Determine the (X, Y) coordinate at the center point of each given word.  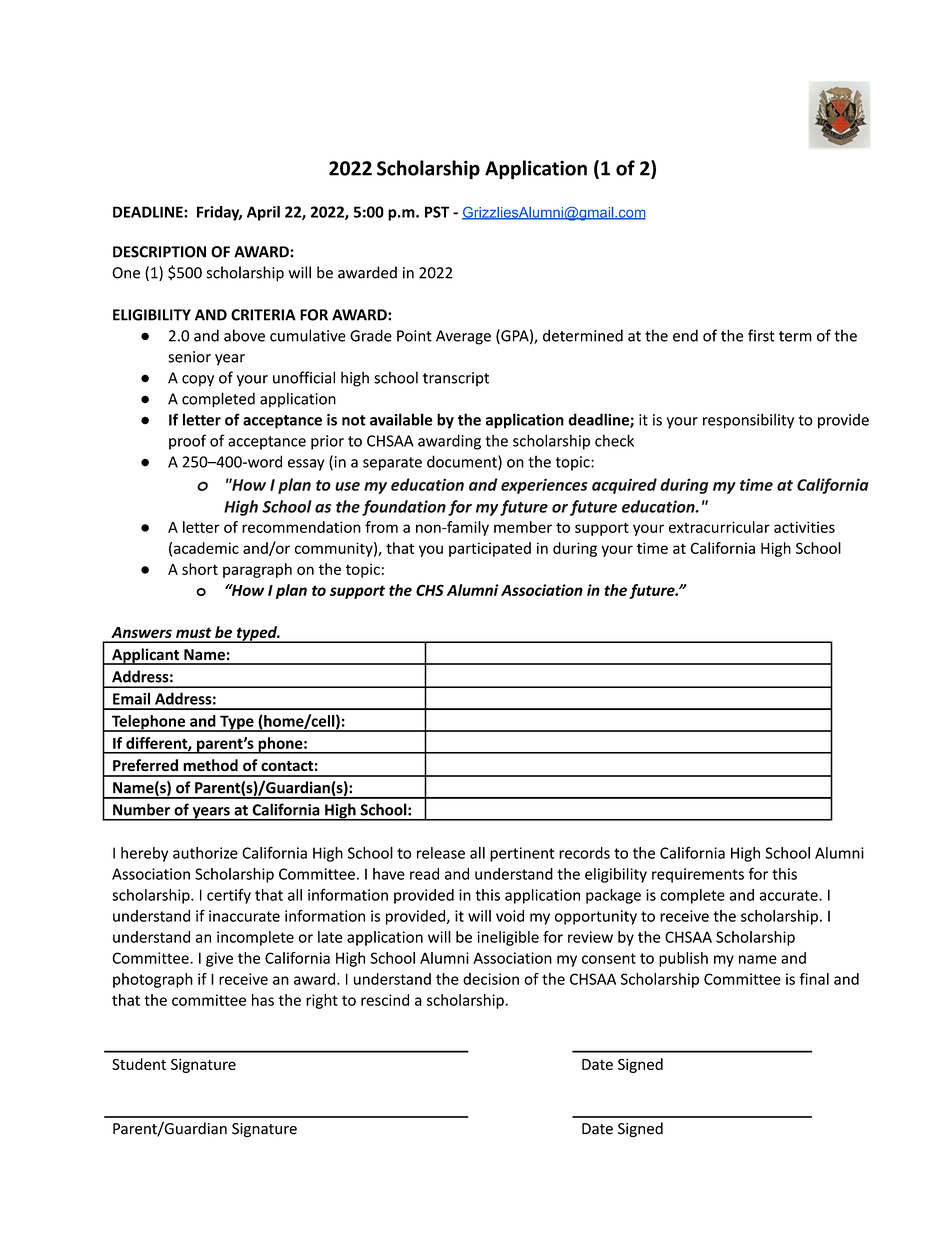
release (441, 853)
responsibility (748, 421)
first (761, 335)
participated (490, 549)
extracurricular (719, 527)
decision (491, 979)
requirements (698, 875)
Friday (219, 213)
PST (437, 212)
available (401, 419)
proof (187, 442)
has (263, 1000)
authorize (205, 853)
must (194, 632)
